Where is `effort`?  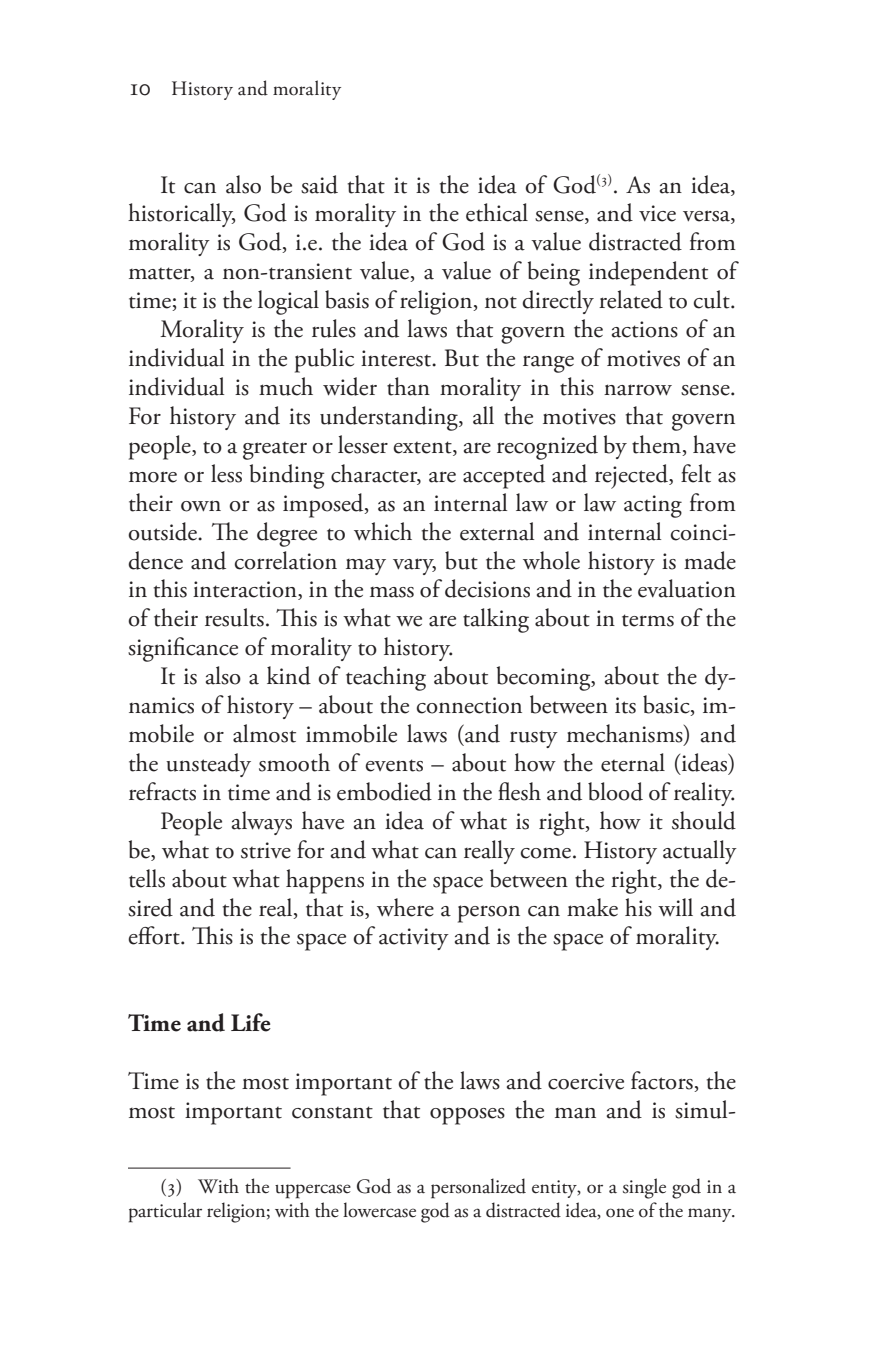 effort is located at coordinates (155, 935).
